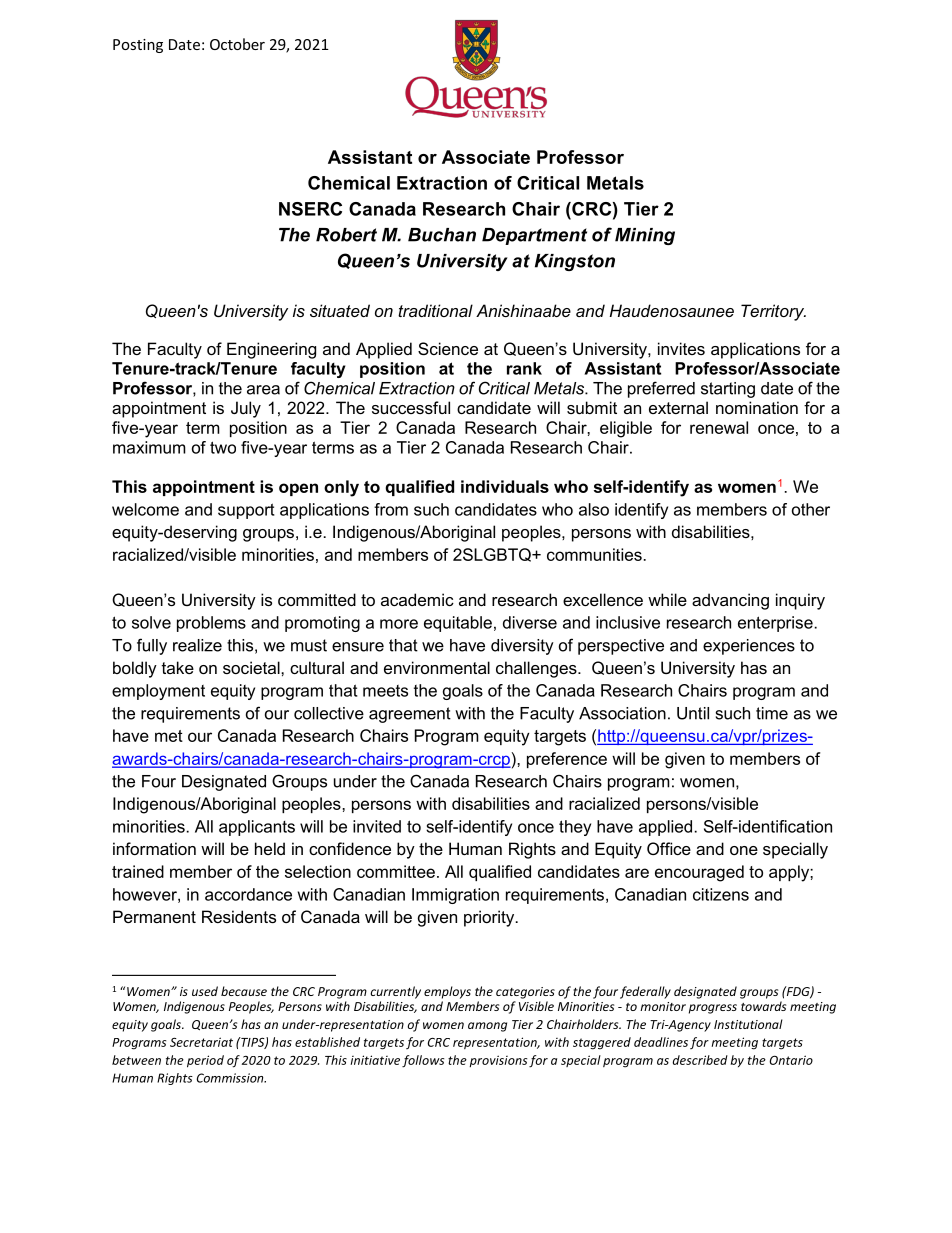 The image size is (952, 1233). I want to click on Mining, so click(645, 236).
